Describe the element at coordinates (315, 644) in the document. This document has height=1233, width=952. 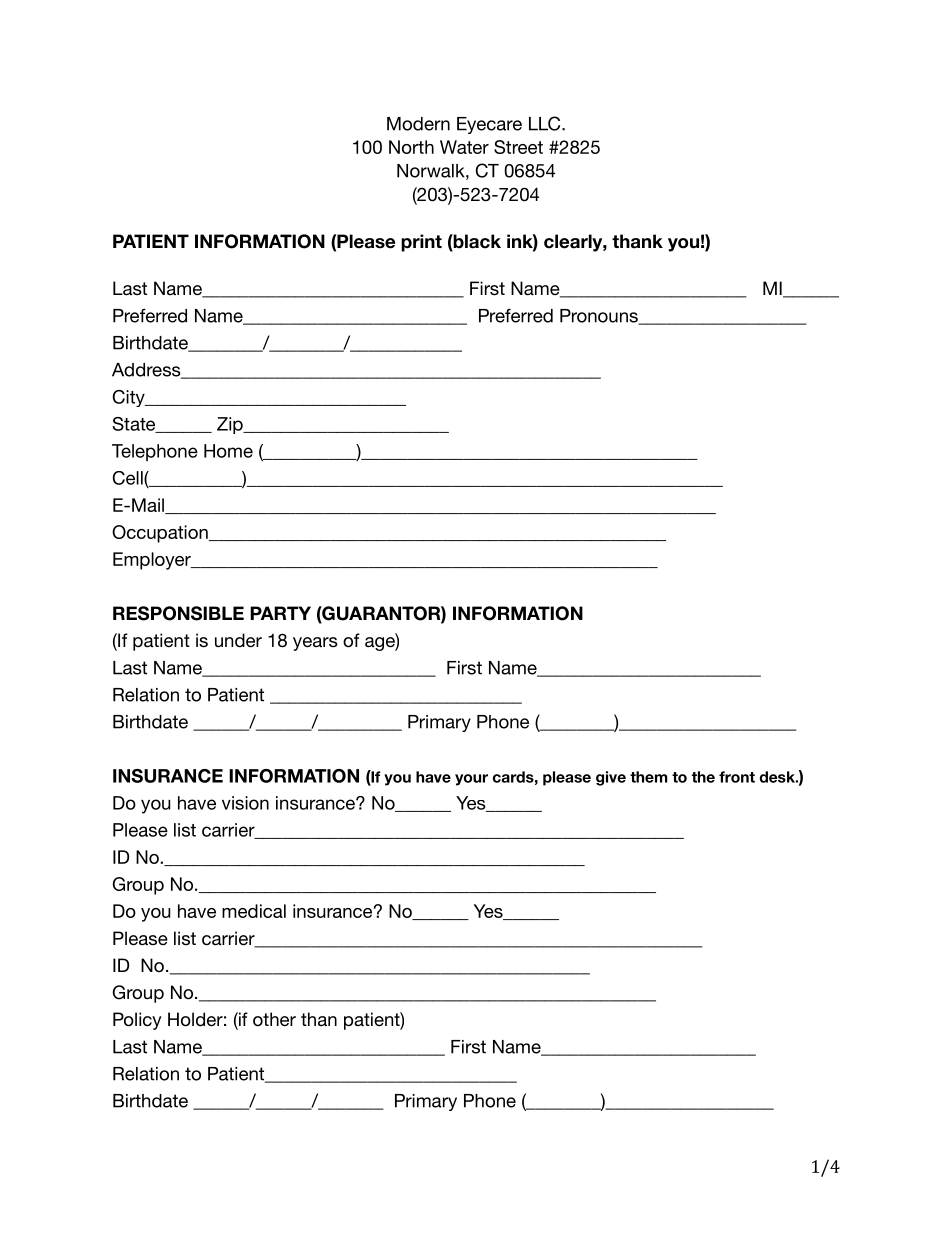
I see `years` at that location.
